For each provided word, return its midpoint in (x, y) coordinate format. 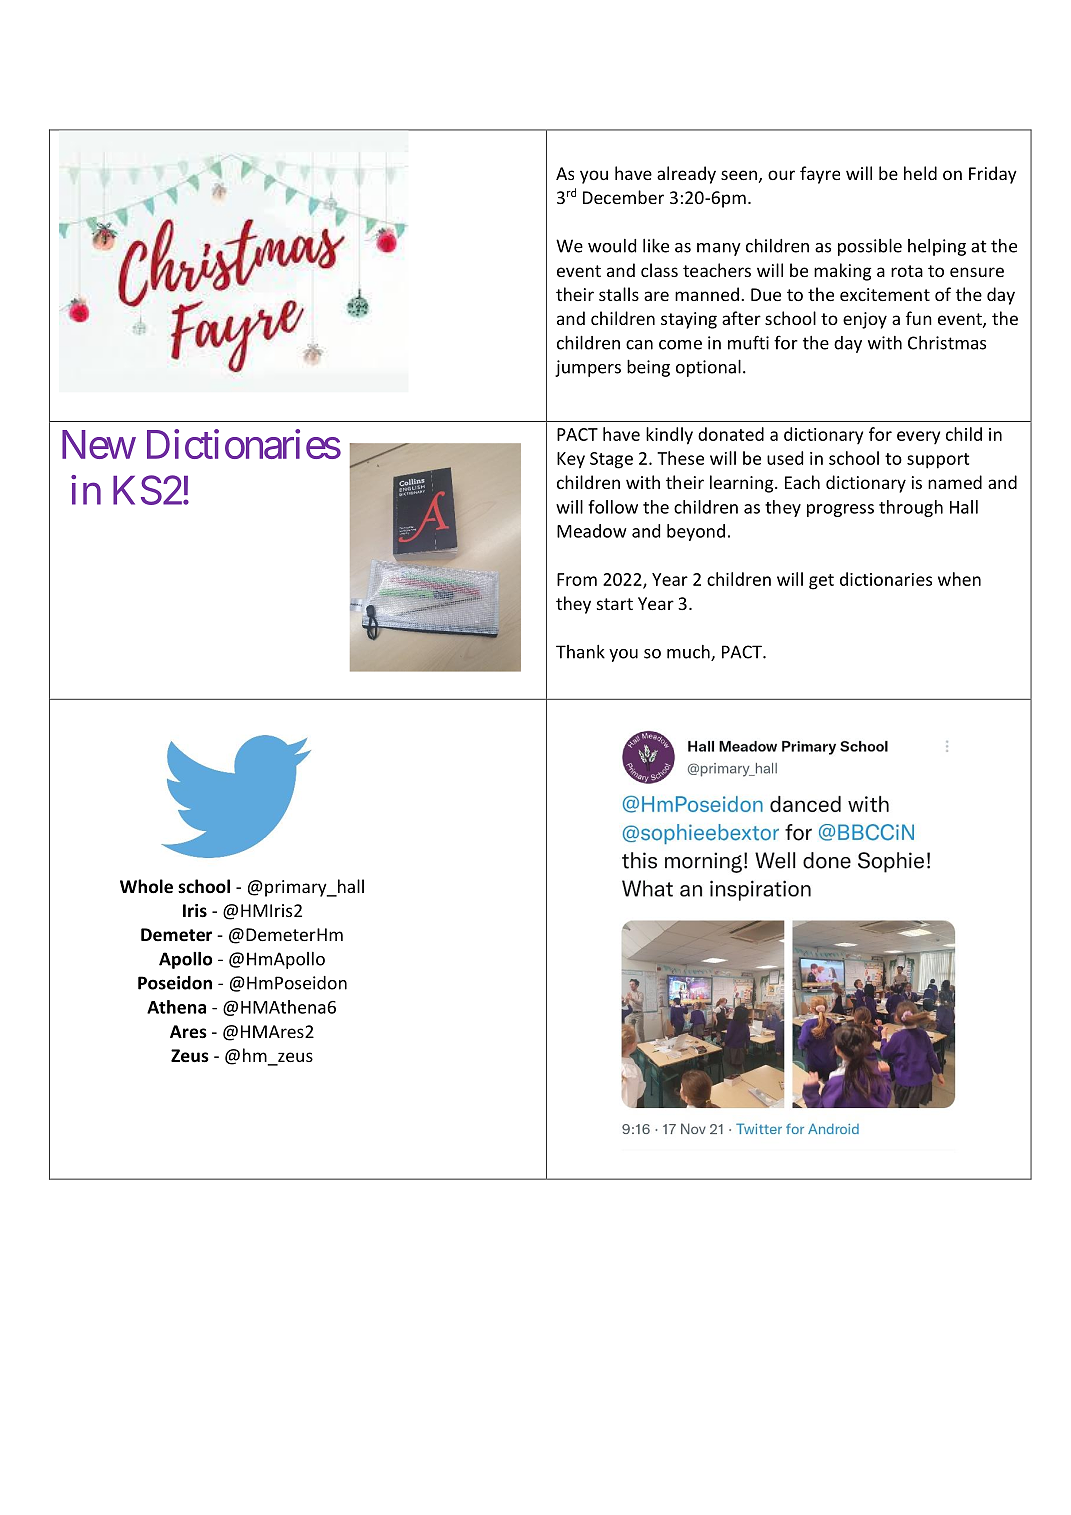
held (920, 173)
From (577, 579)
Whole (146, 886)
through (911, 508)
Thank (580, 652)
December (623, 197)
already (686, 175)
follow (613, 507)
